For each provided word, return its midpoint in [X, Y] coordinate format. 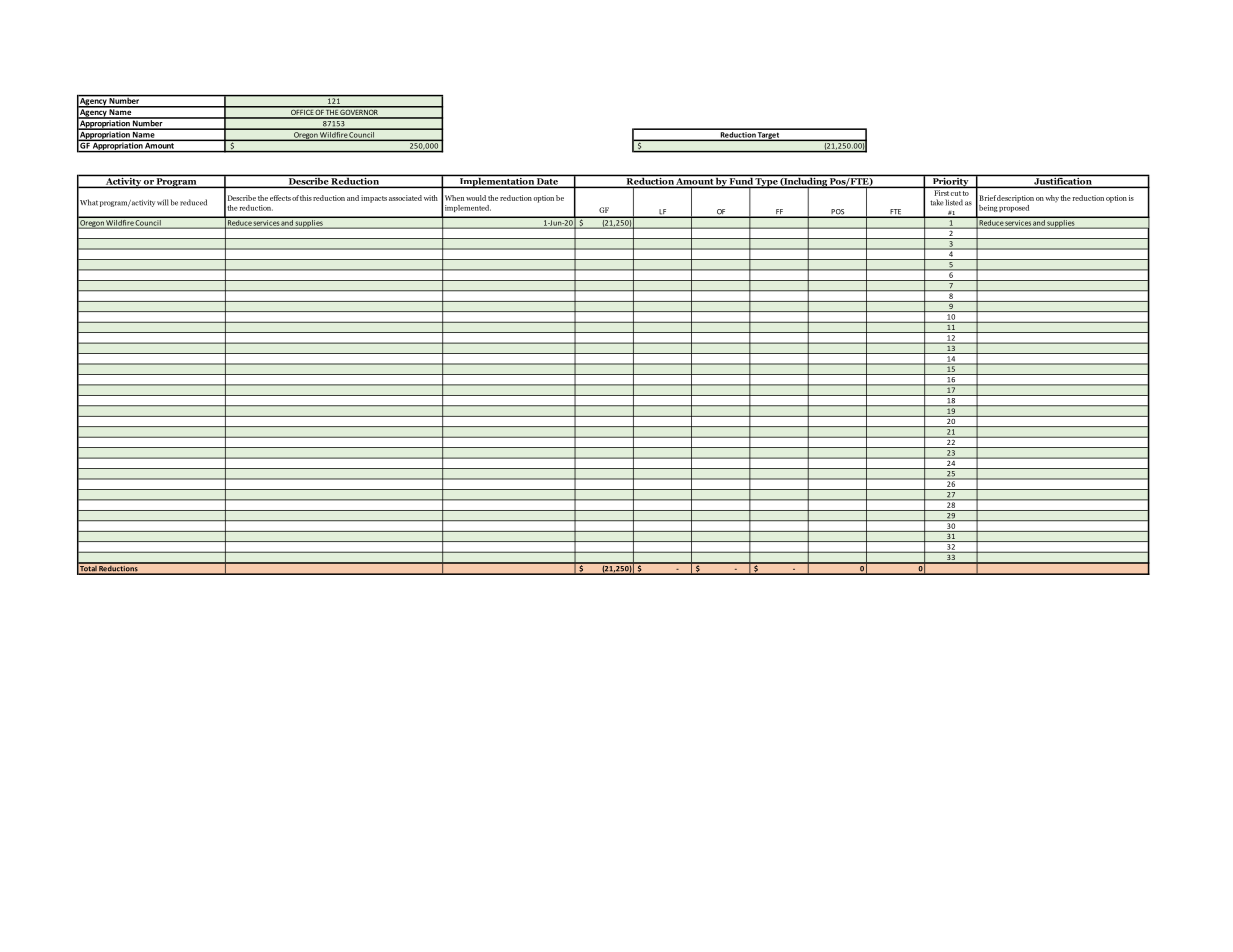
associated [405, 198]
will [163, 202]
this [306, 198]
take [937, 202]
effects [280, 198]
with [431, 198]
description [1015, 199]
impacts [374, 199]
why [1052, 199]
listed [954, 202]
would [476, 198]
